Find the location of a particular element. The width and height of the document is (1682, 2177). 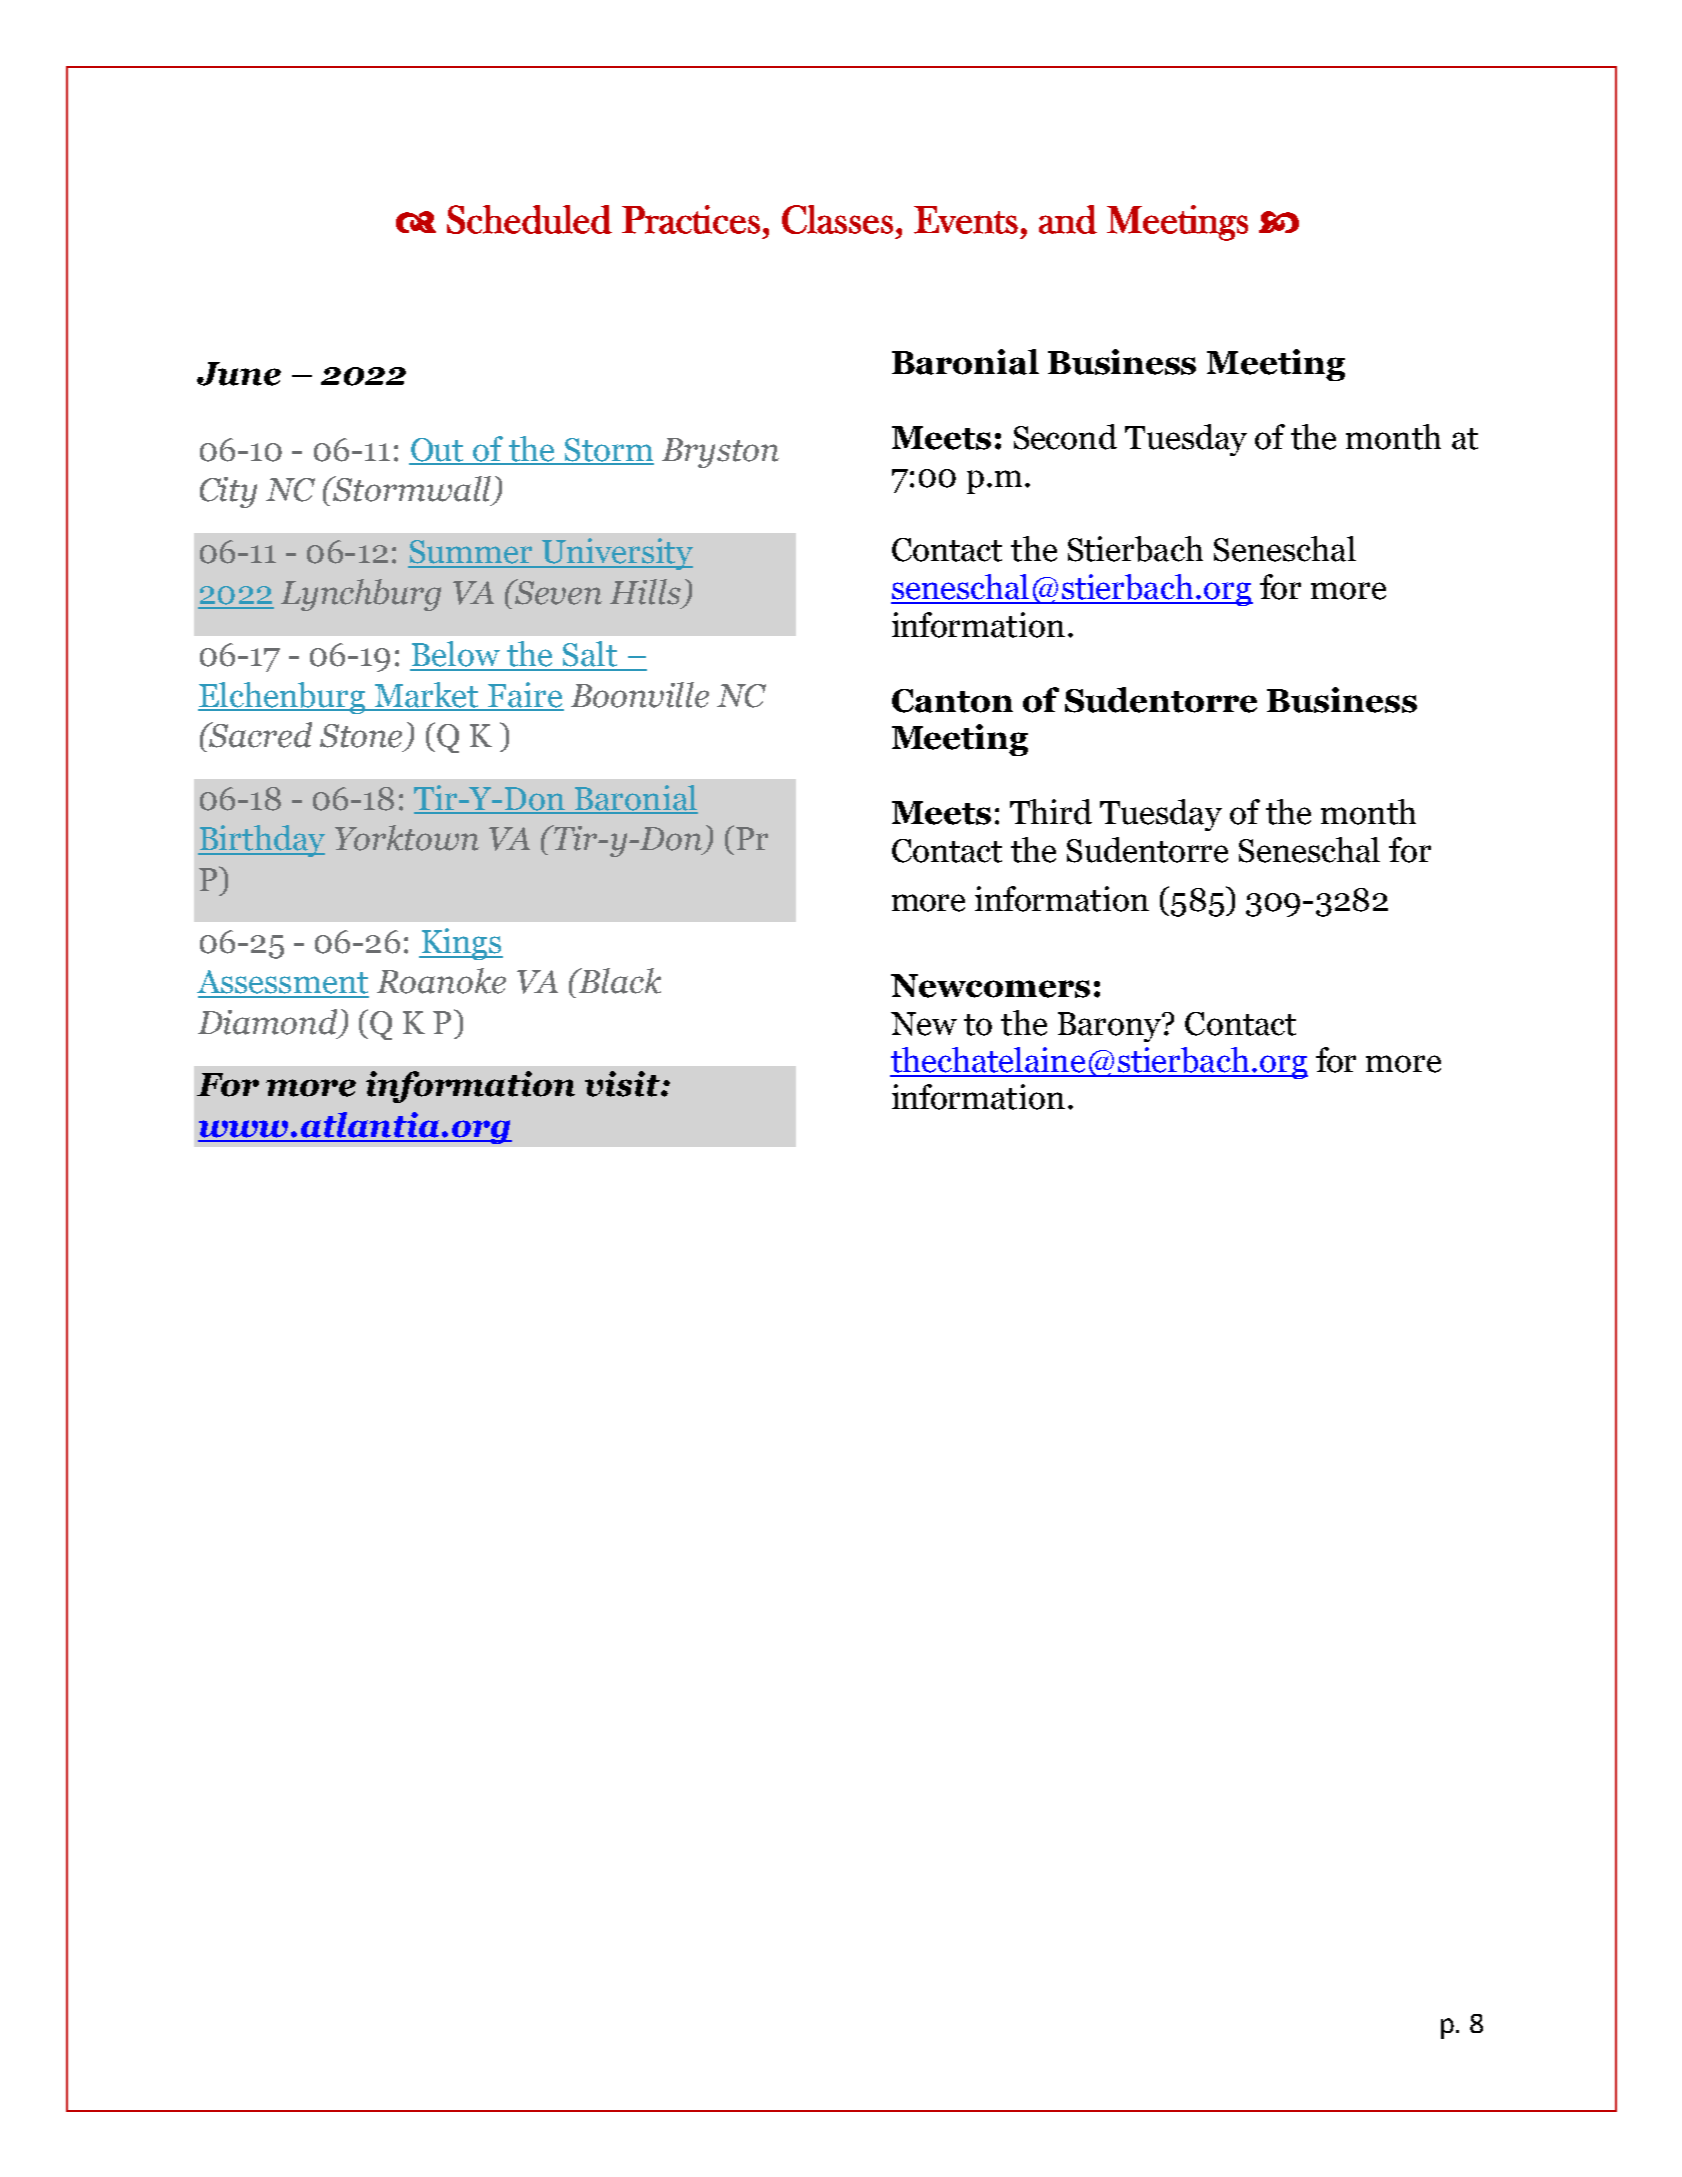

Events is located at coordinates (966, 220).
